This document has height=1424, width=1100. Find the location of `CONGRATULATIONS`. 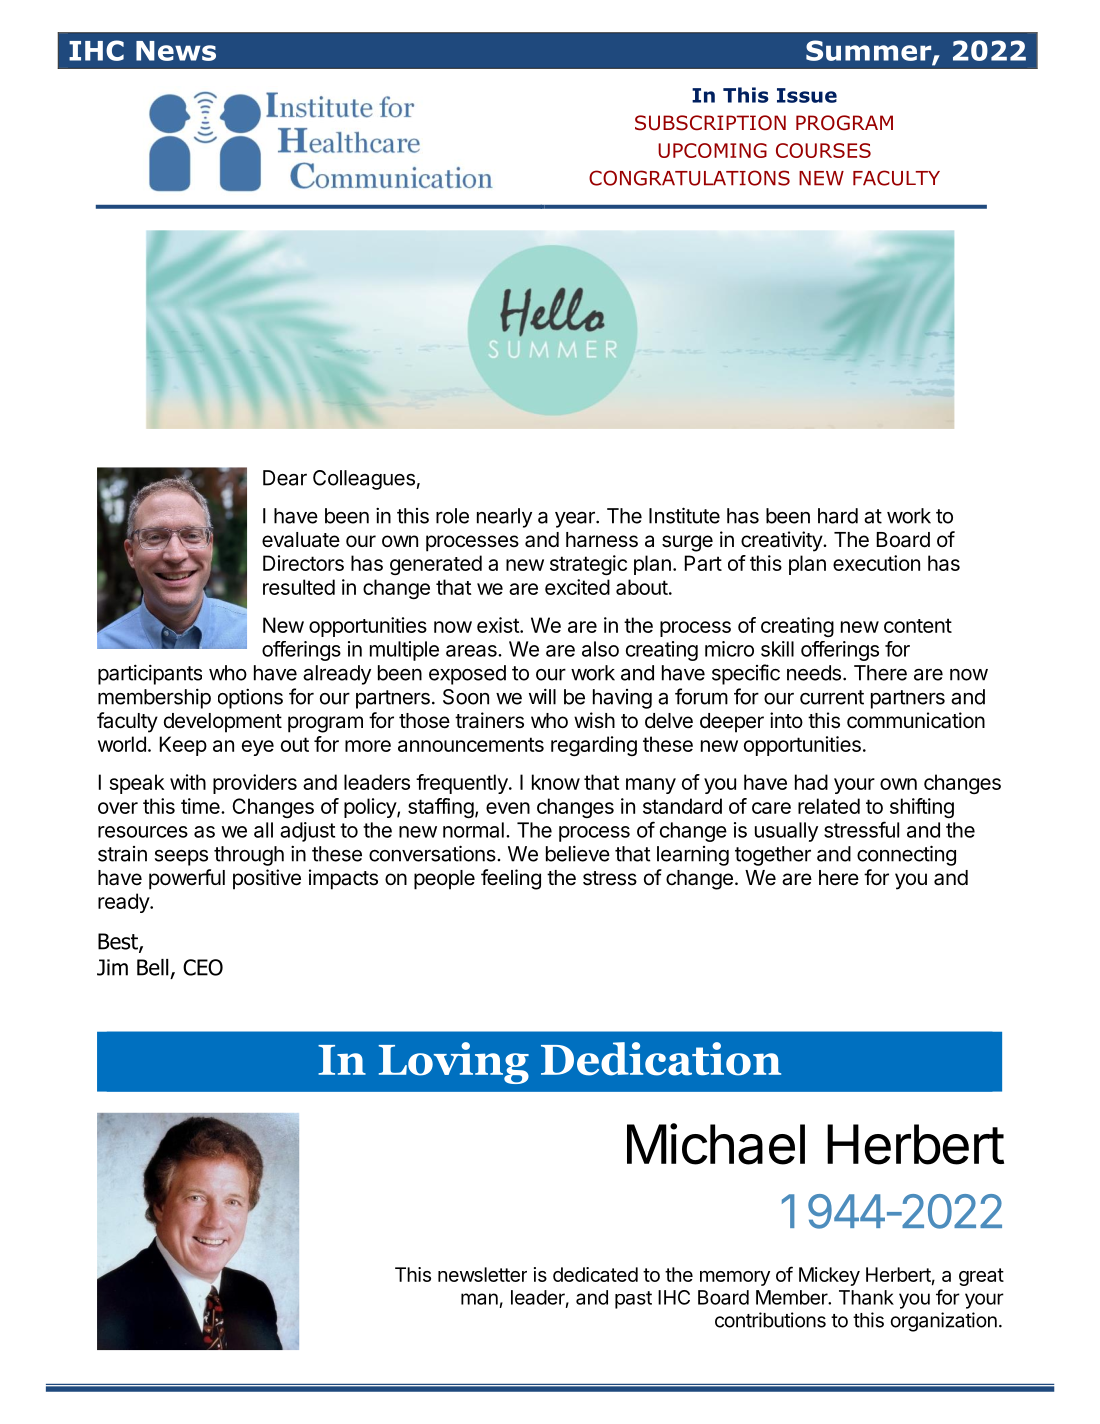

CONGRATULATIONS is located at coordinates (689, 178).
